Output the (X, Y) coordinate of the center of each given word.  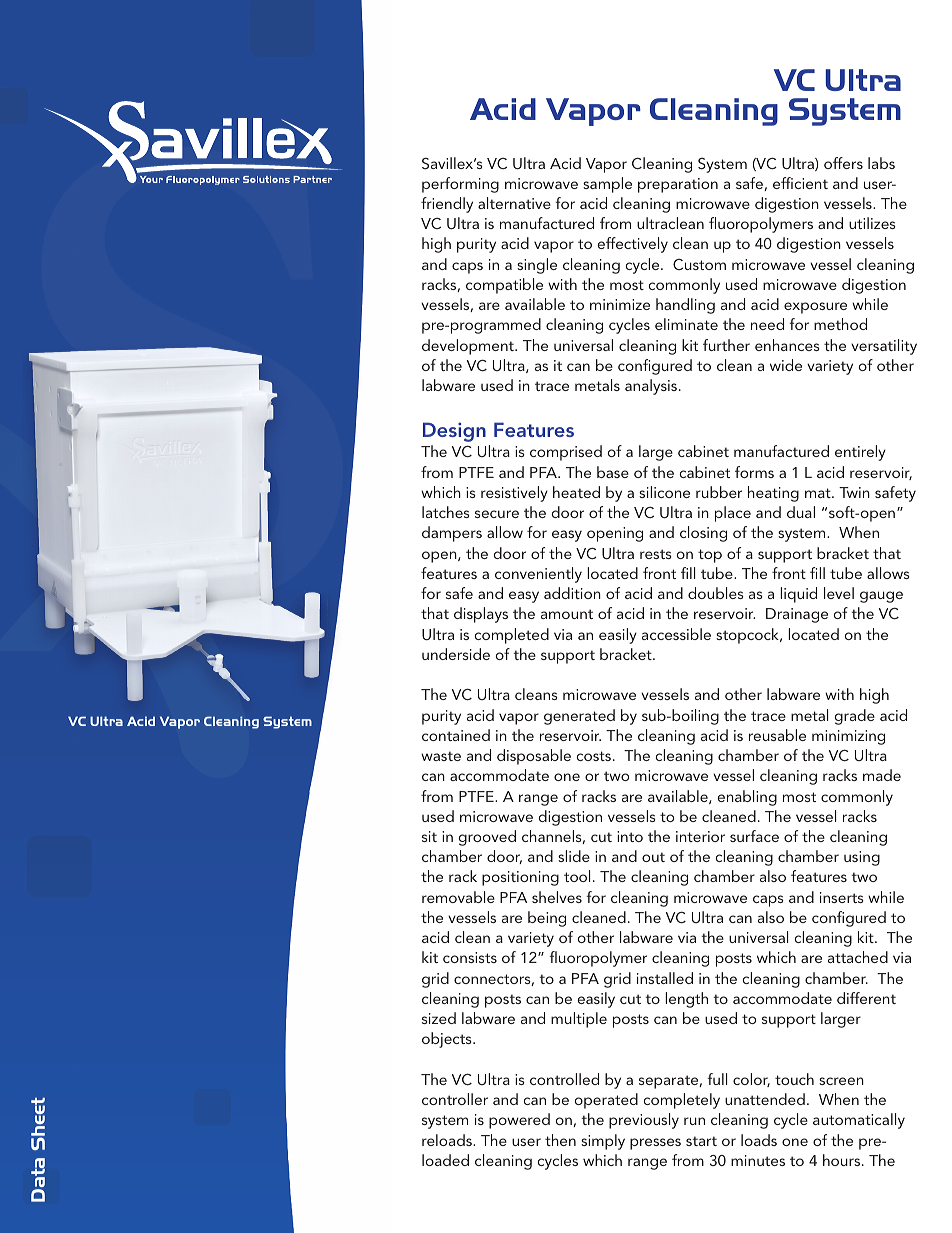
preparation (678, 185)
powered (519, 1121)
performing (460, 185)
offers (843, 163)
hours (843, 1160)
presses (655, 1144)
